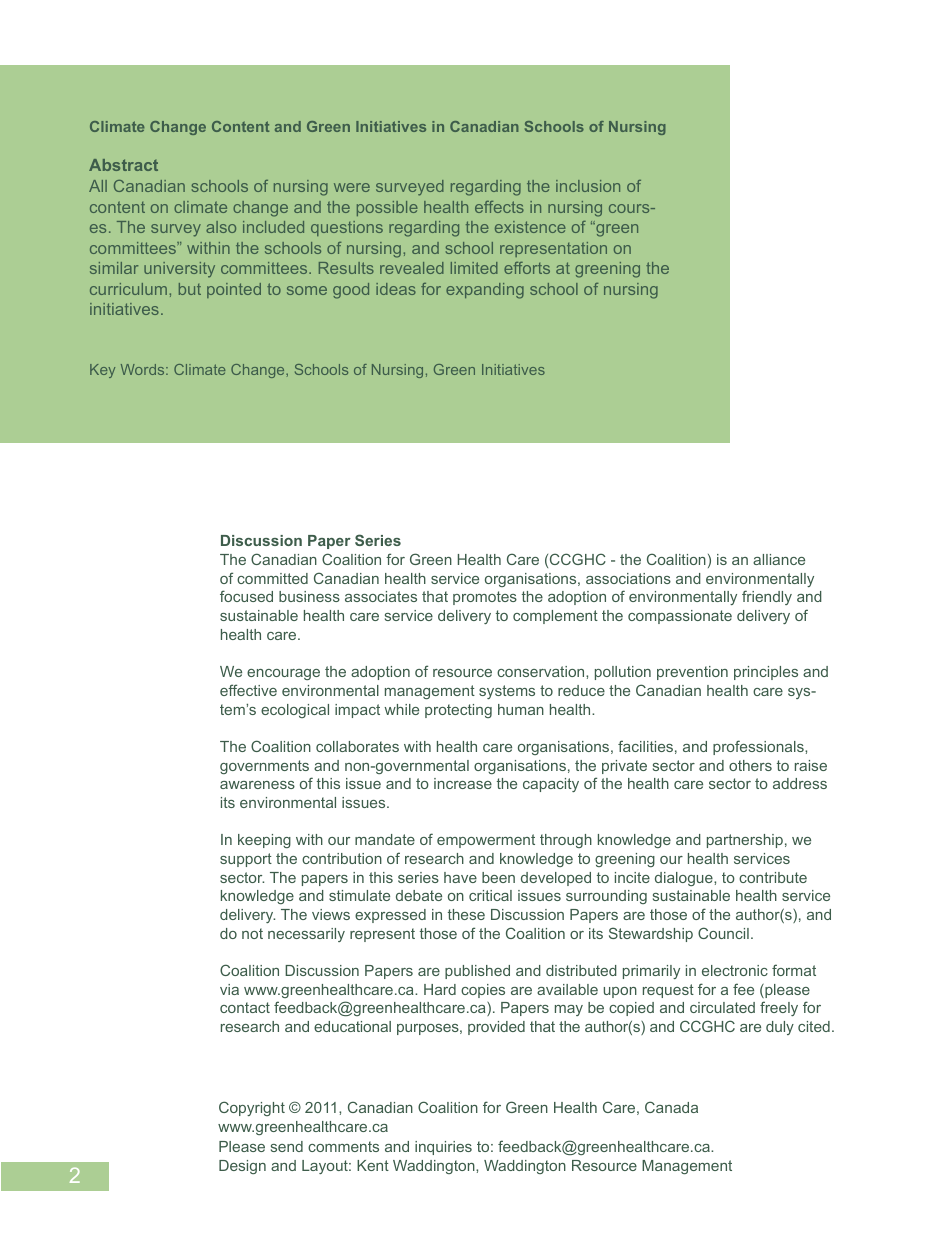 The height and width of the document is (1233, 952). What do you see at coordinates (499, 207) in the document?
I see `effects` at bounding box center [499, 207].
